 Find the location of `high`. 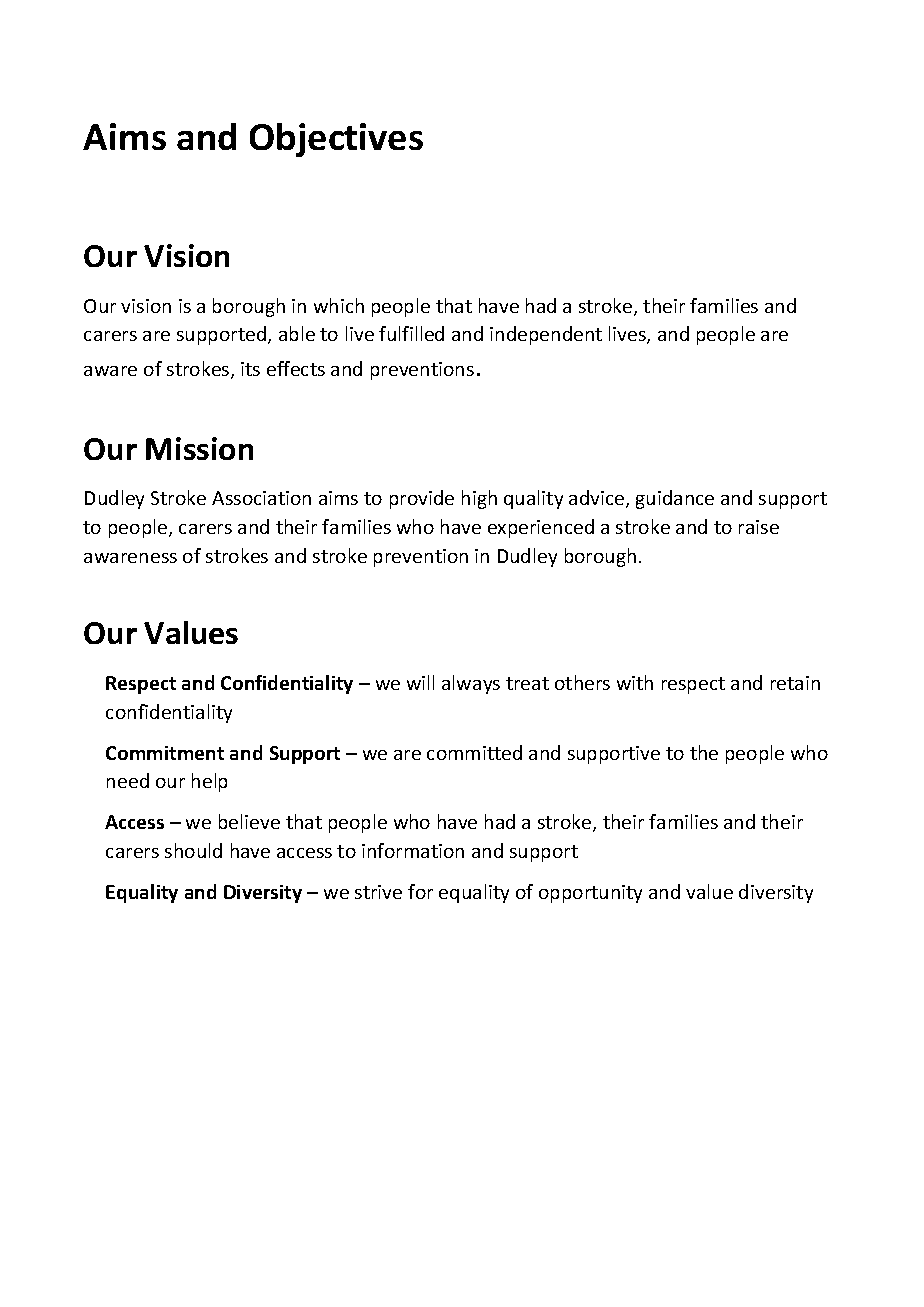

high is located at coordinates (479, 499).
